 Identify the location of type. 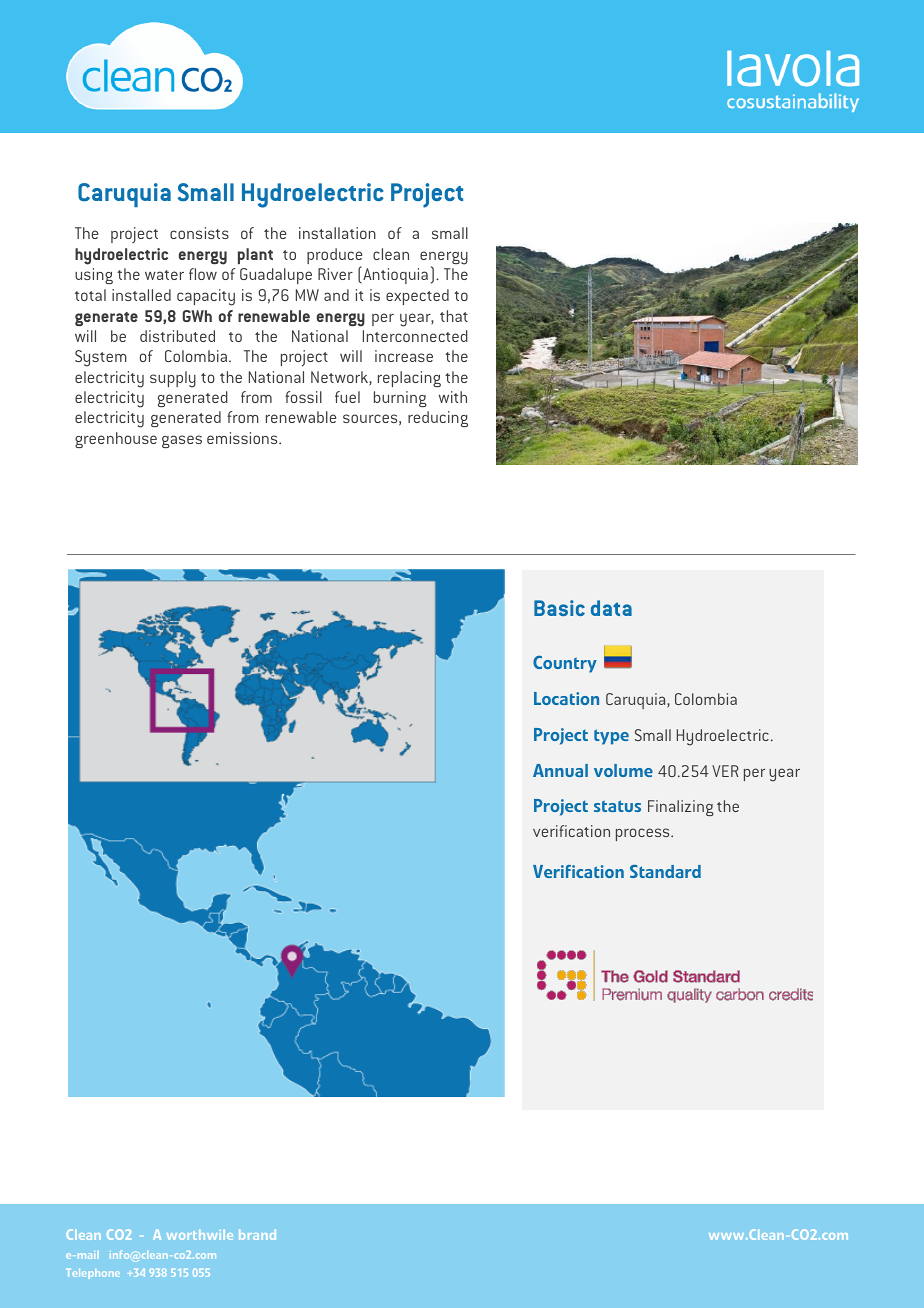
(611, 737).
